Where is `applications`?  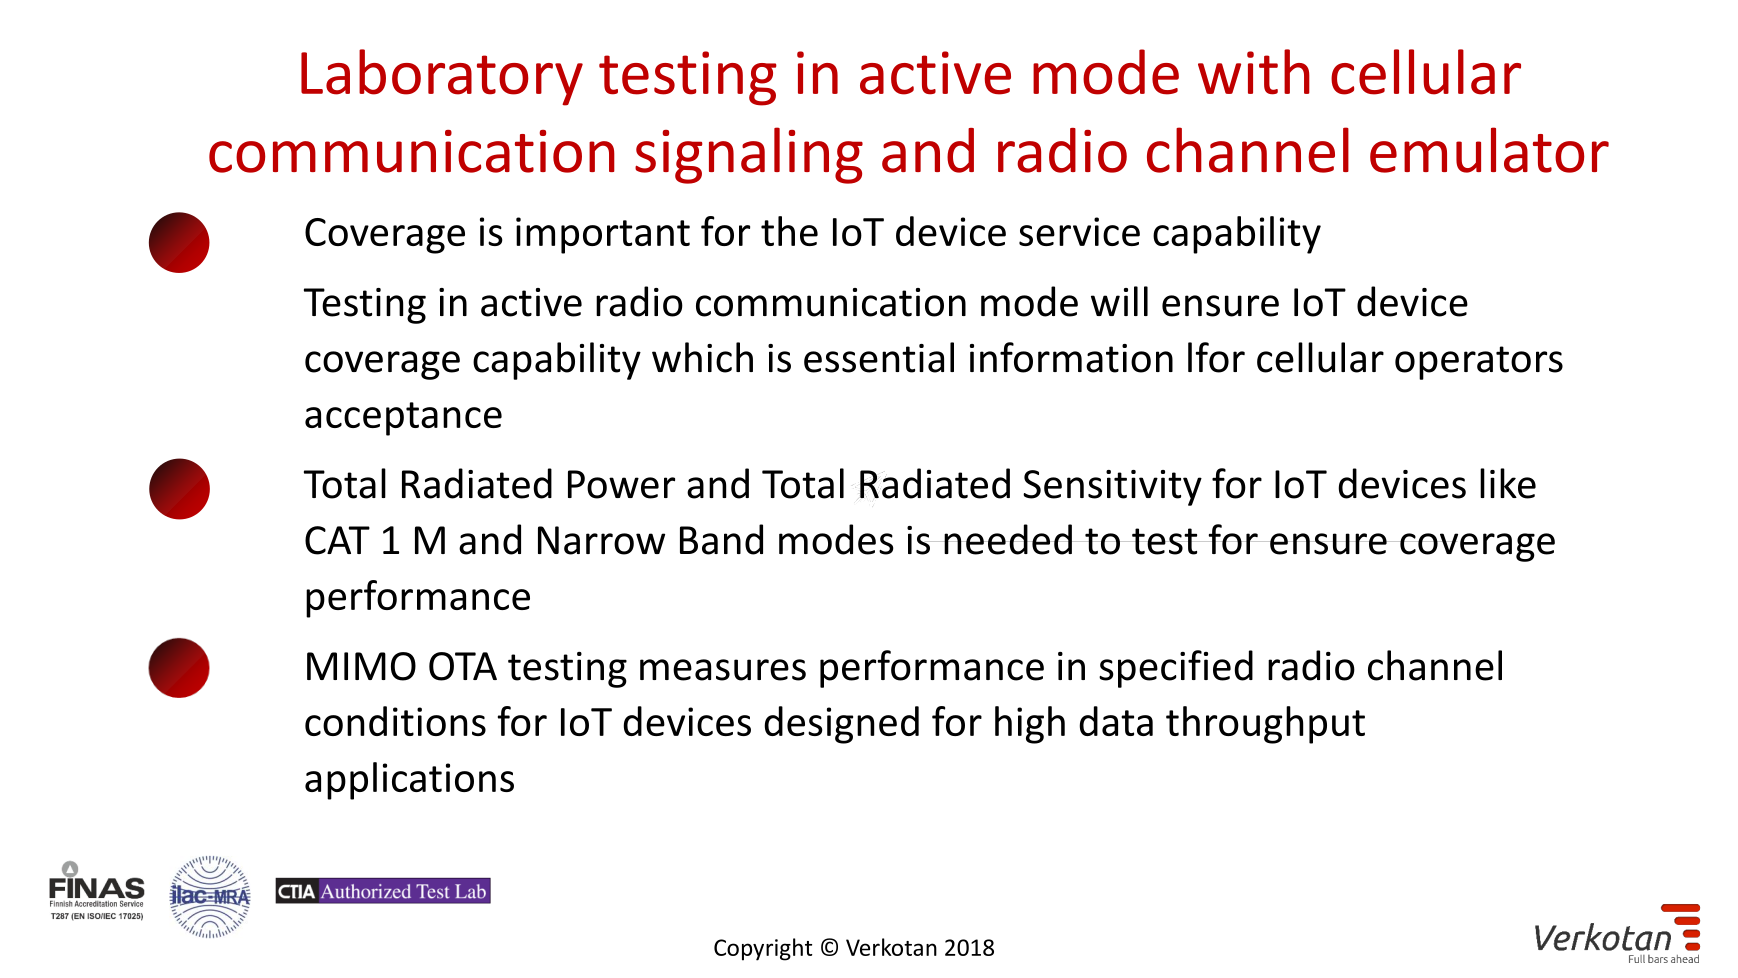 applications is located at coordinates (409, 781).
